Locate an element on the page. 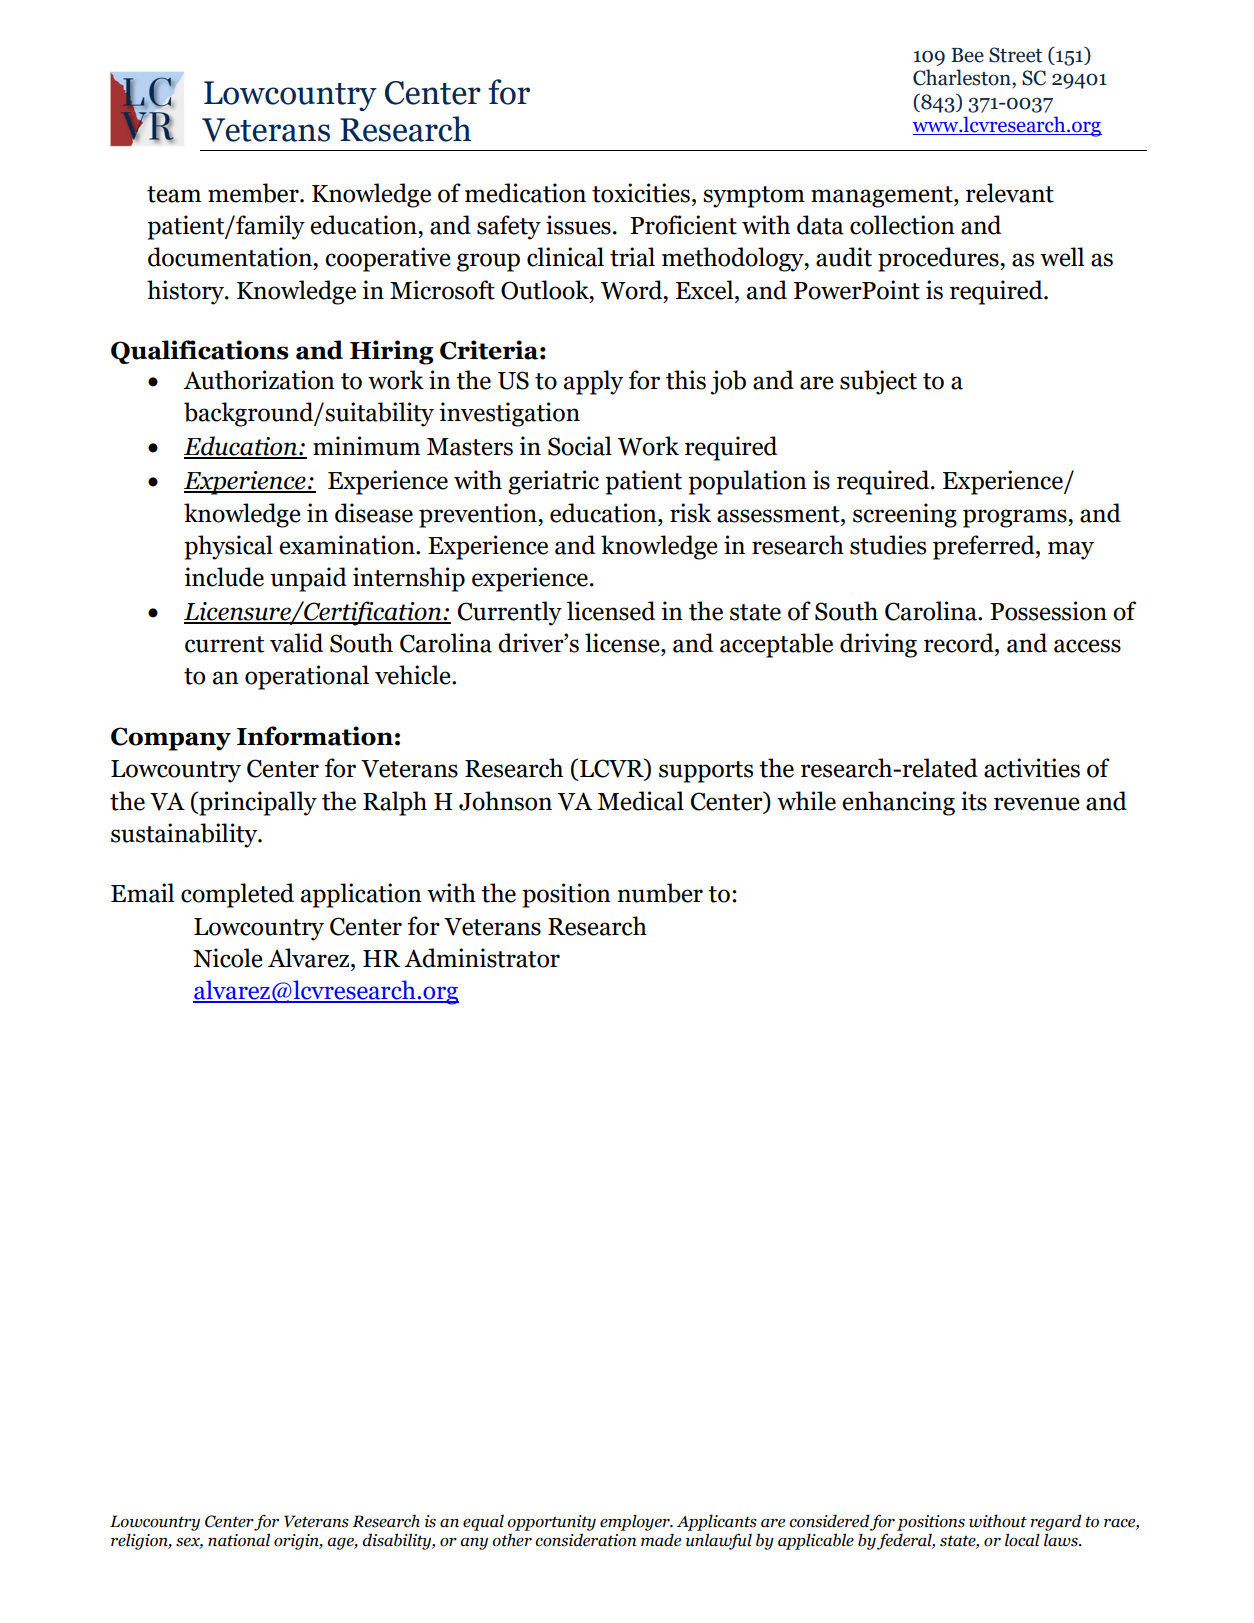 The image size is (1254, 1623). national is located at coordinates (239, 1540).
